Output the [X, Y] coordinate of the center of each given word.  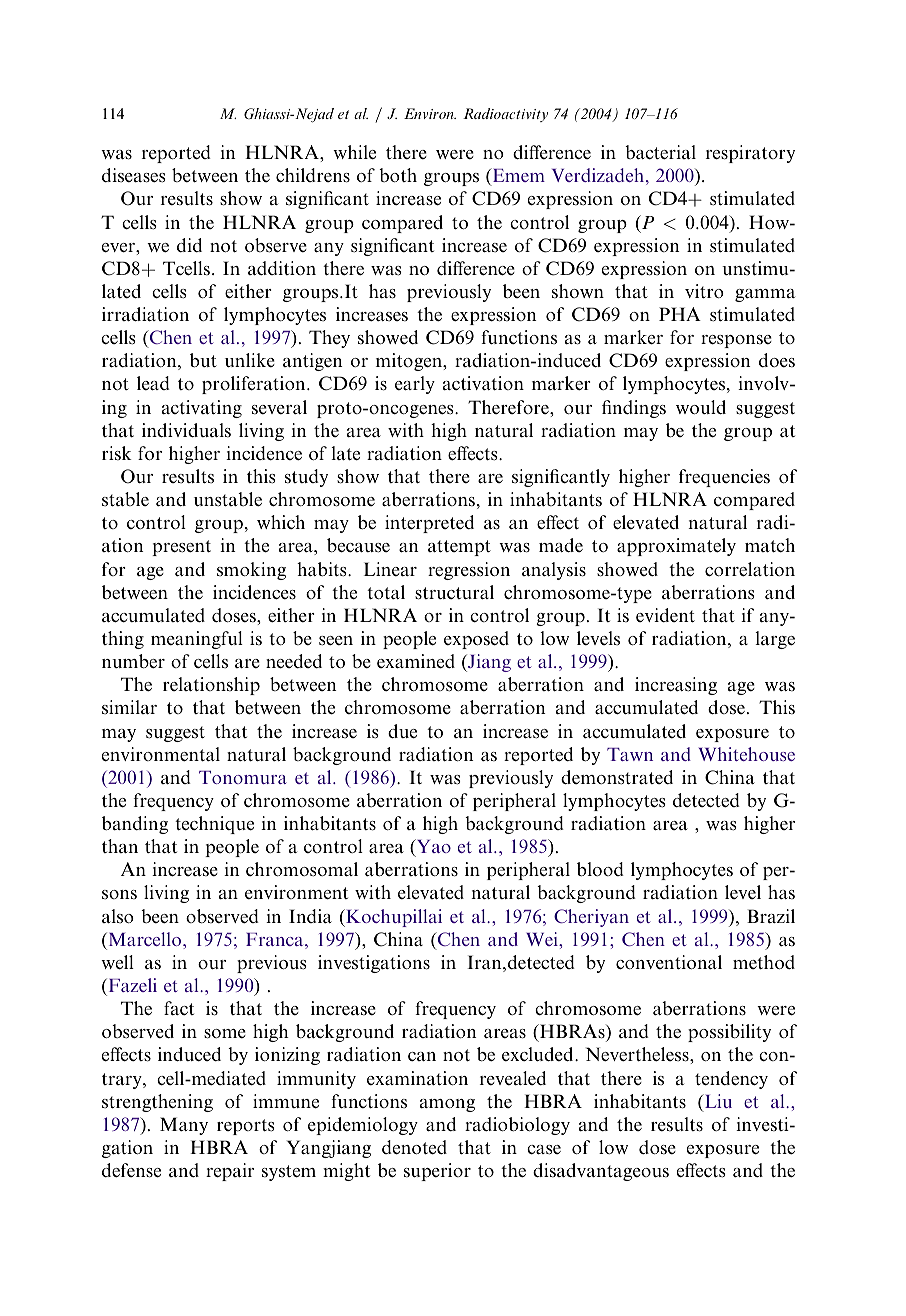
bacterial [660, 152]
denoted [414, 1147]
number [133, 661]
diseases [134, 175]
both [398, 175]
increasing [676, 686]
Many [184, 1126]
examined [416, 661]
